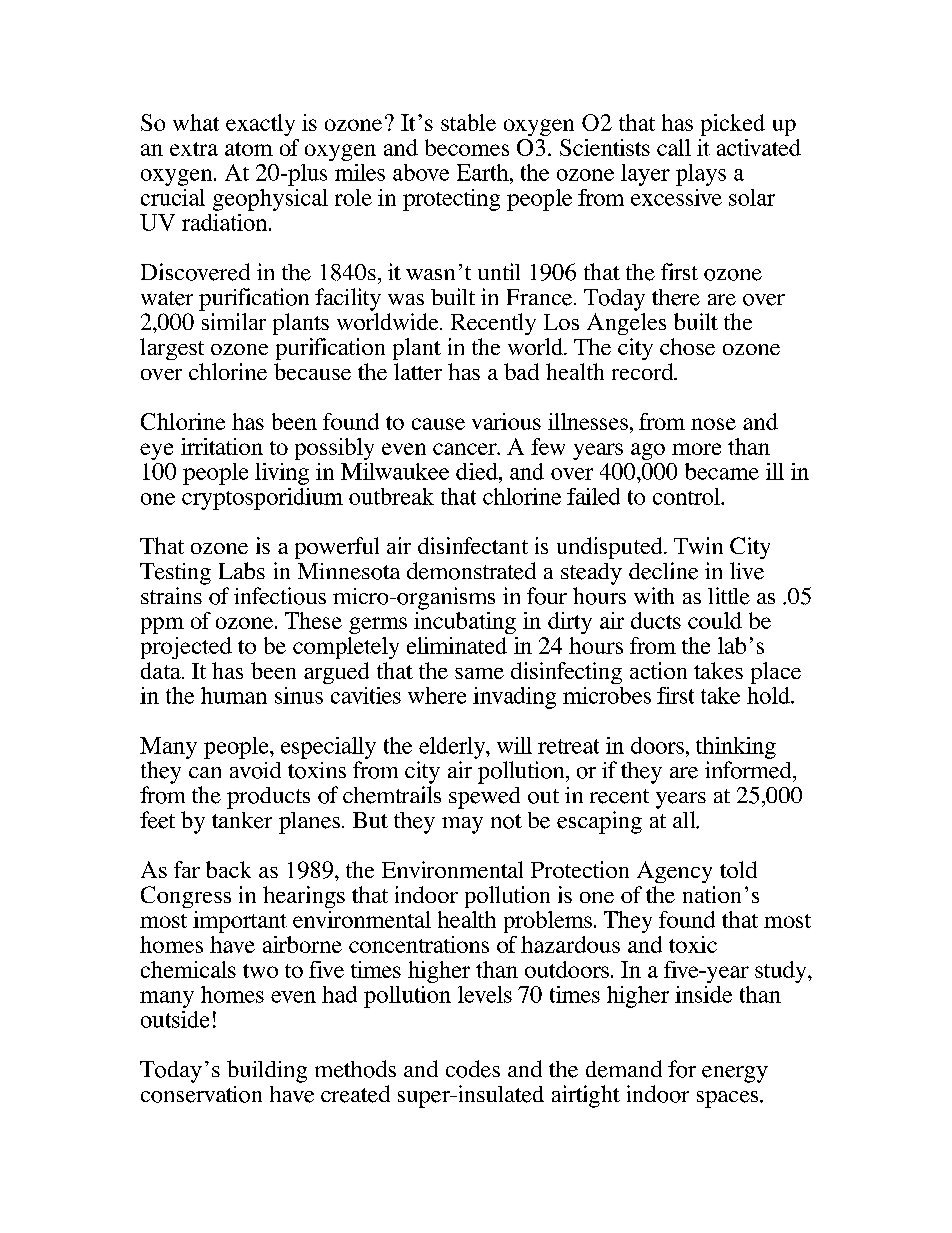  I want to click on could, so click(715, 620).
